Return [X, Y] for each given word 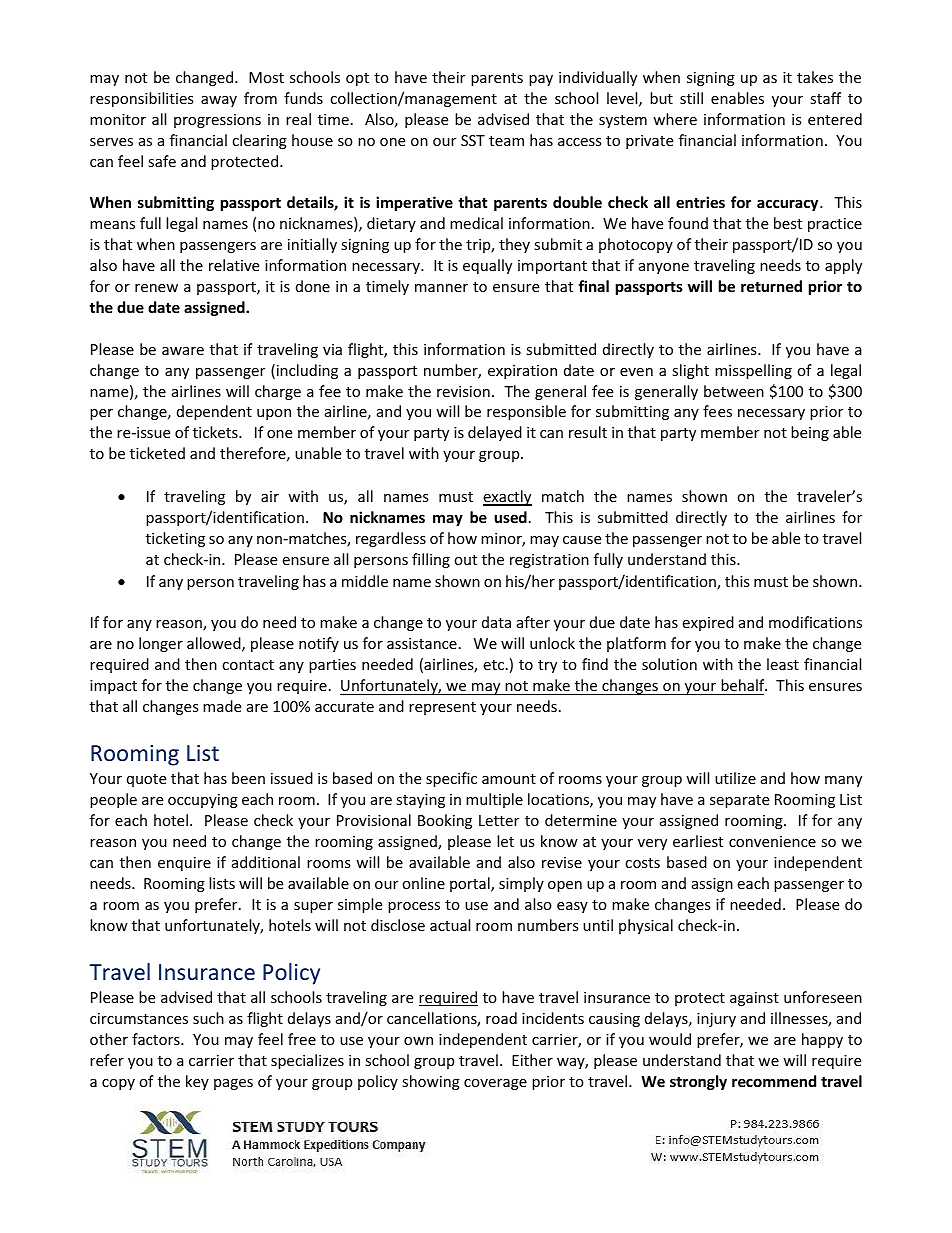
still [691, 98]
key [197, 1082]
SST [473, 140]
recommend [774, 1081]
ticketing [175, 539]
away [219, 101]
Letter [499, 820]
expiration [522, 372]
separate [739, 801]
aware [183, 351]
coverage [495, 1084]
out [465, 560]
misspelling [753, 371]
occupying [203, 801]
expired [708, 623]
